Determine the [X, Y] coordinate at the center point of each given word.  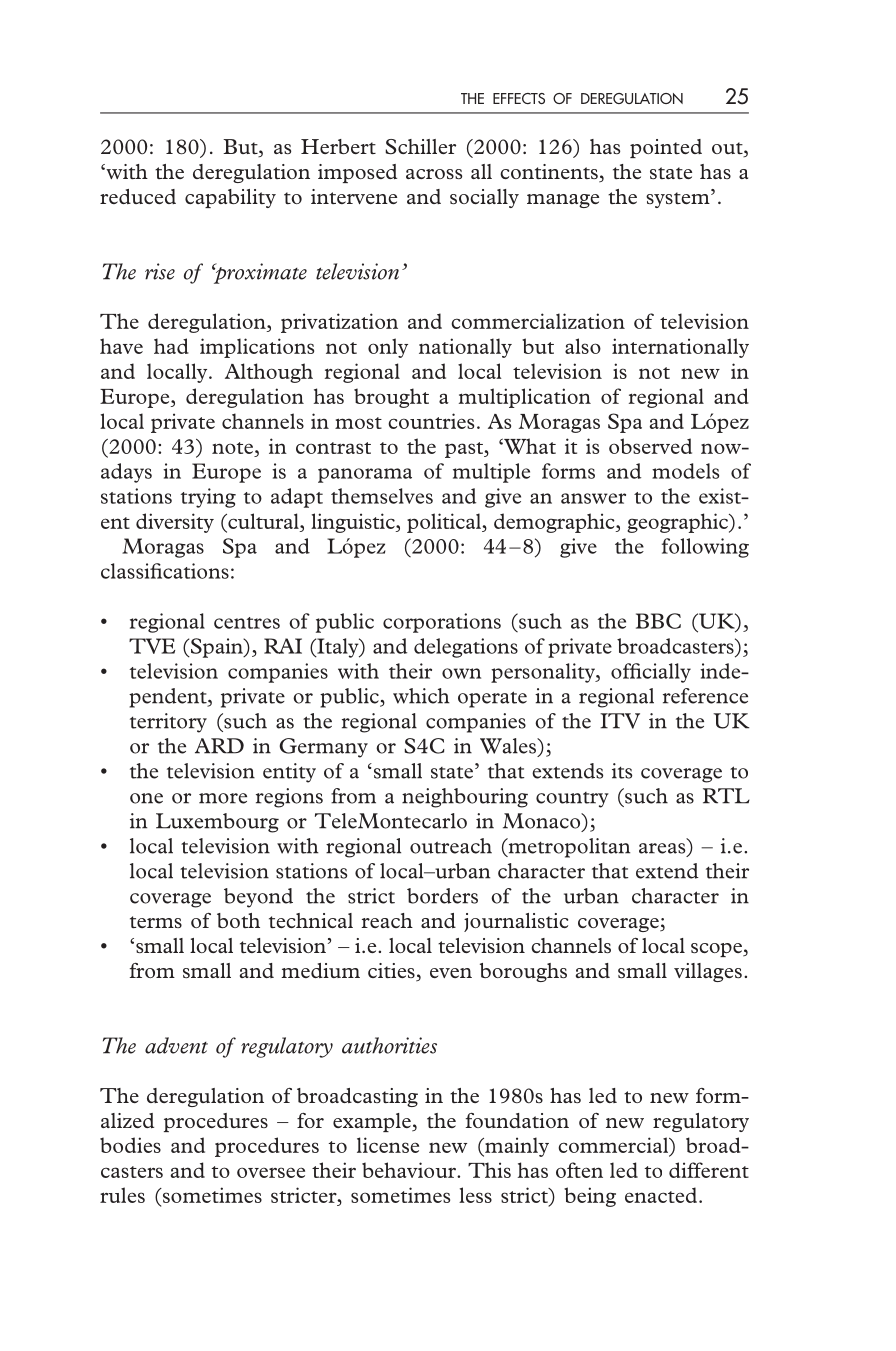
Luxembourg [217, 823]
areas [663, 849]
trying [208, 498]
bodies [130, 1145]
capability [230, 198]
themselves [382, 496]
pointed [666, 148]
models [685, 471]
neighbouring [465, 798]
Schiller [421, 147]
